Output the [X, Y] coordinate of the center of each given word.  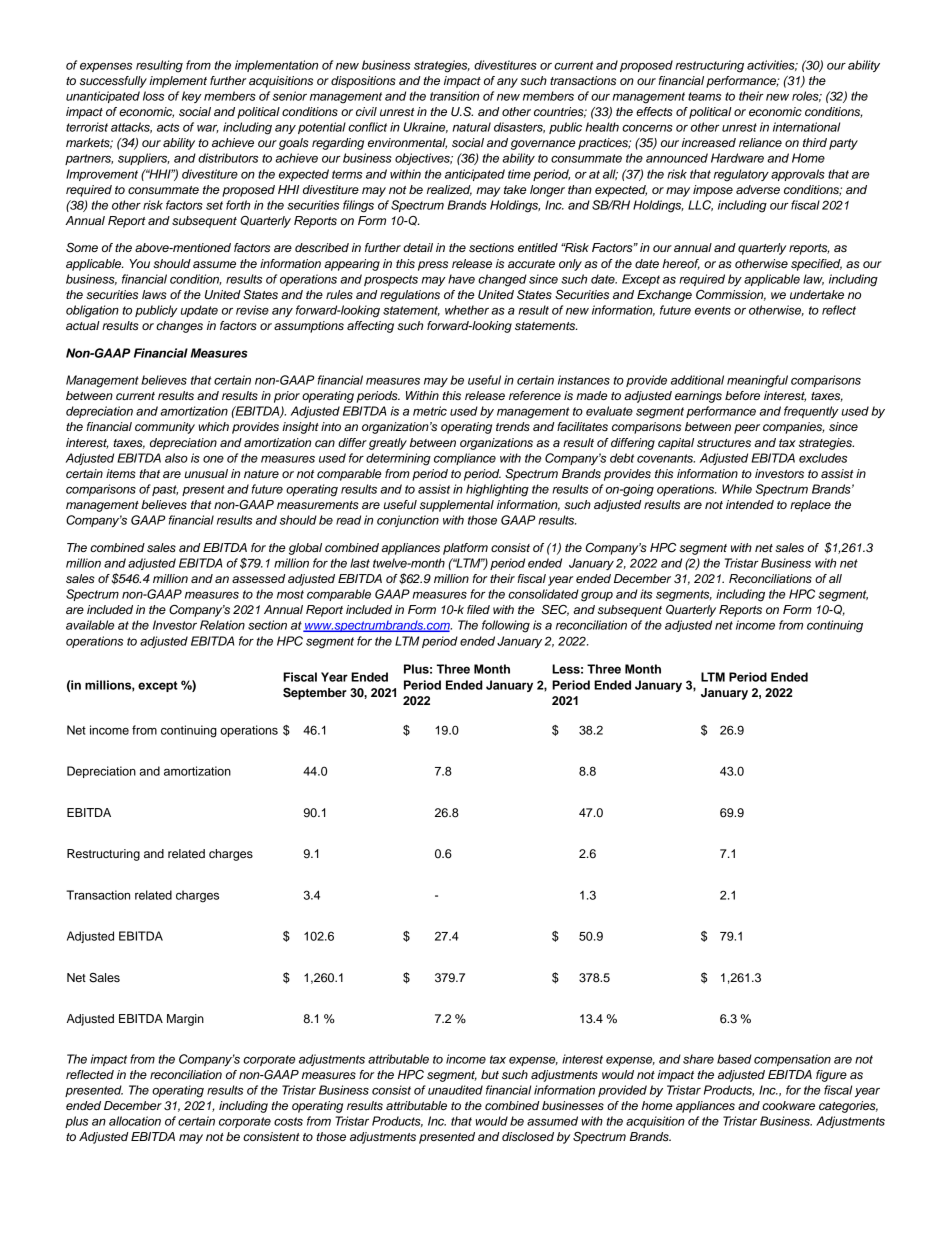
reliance [760, 142]
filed [478, 609]
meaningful [757, 381]
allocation [135, 1121]
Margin [185, 1020]
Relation [222, 625]
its [646, 594]
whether [467, 310]
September [315, 694]
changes [179, 327]
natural [472, 127]
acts [168, 127]
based [734, 1059]
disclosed [528, 1136]
